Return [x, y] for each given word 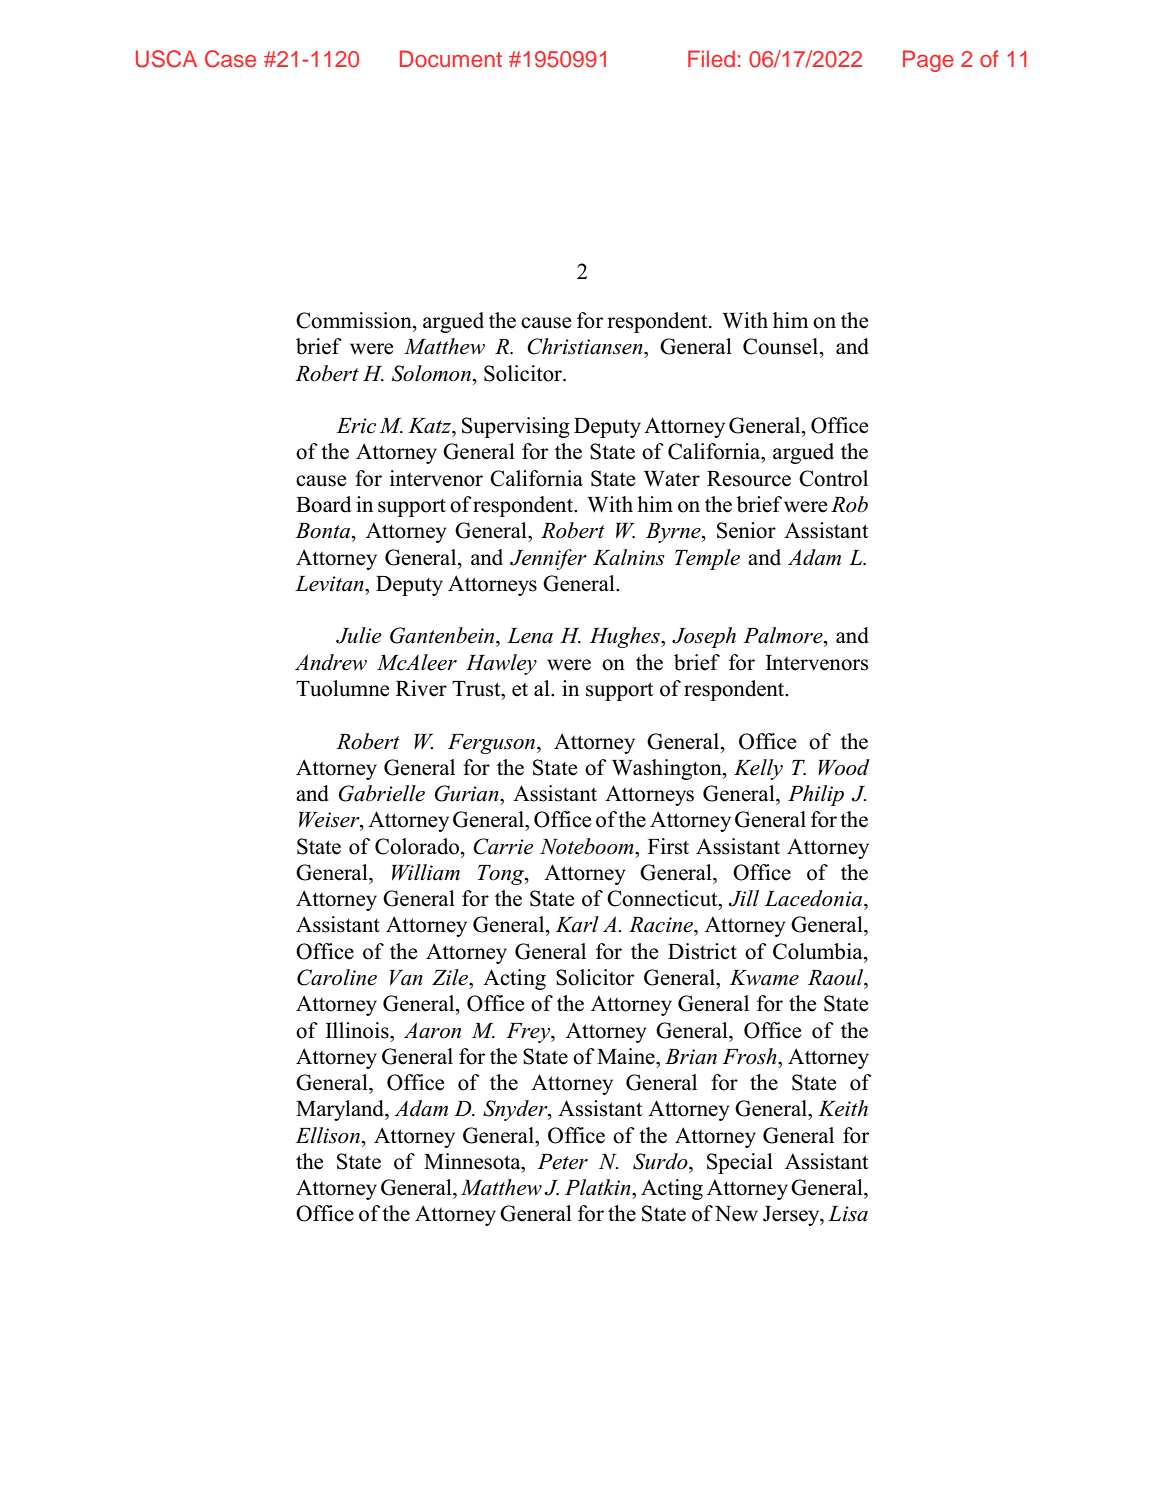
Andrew [331, 662]
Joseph [704, 637]
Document [451, 58]
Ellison [327, 1135]
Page [928, 61]
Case [230, 59]
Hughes [626, 637]
